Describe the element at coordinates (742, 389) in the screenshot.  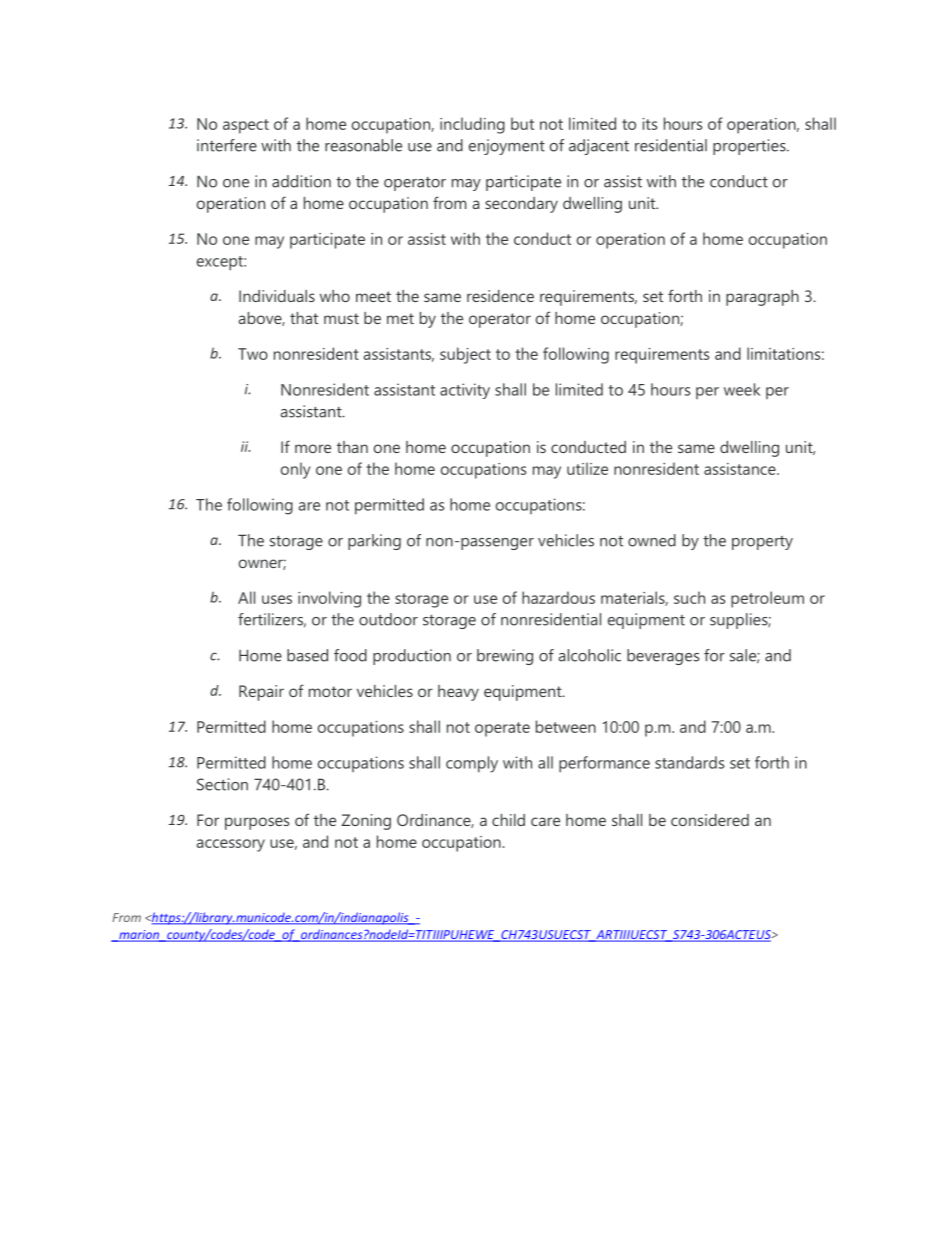
I see `week` at that location.
